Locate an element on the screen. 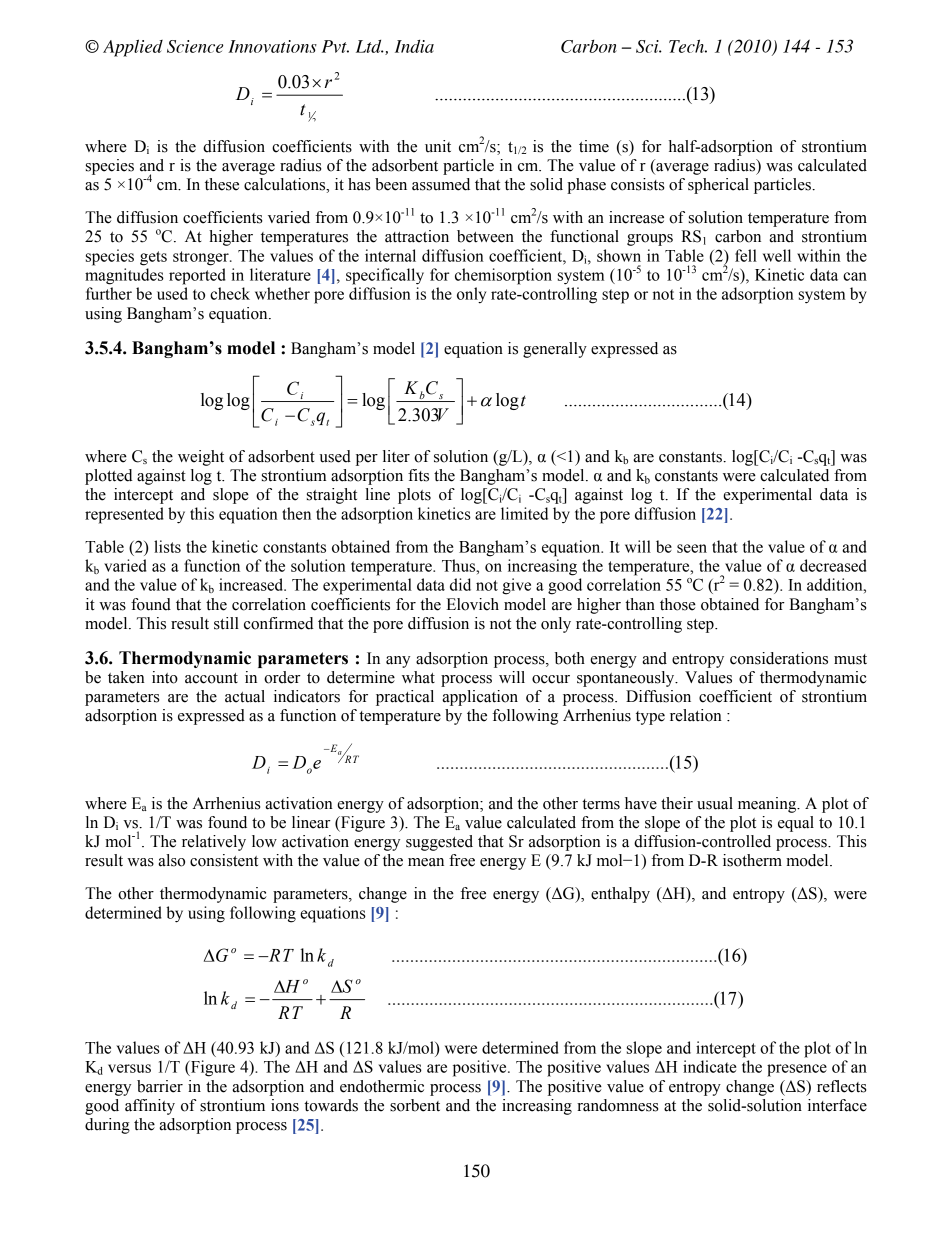 Image resolution: width=952 pixels, height=1233 pixels. decreased is located at coordinates (833, 565).
